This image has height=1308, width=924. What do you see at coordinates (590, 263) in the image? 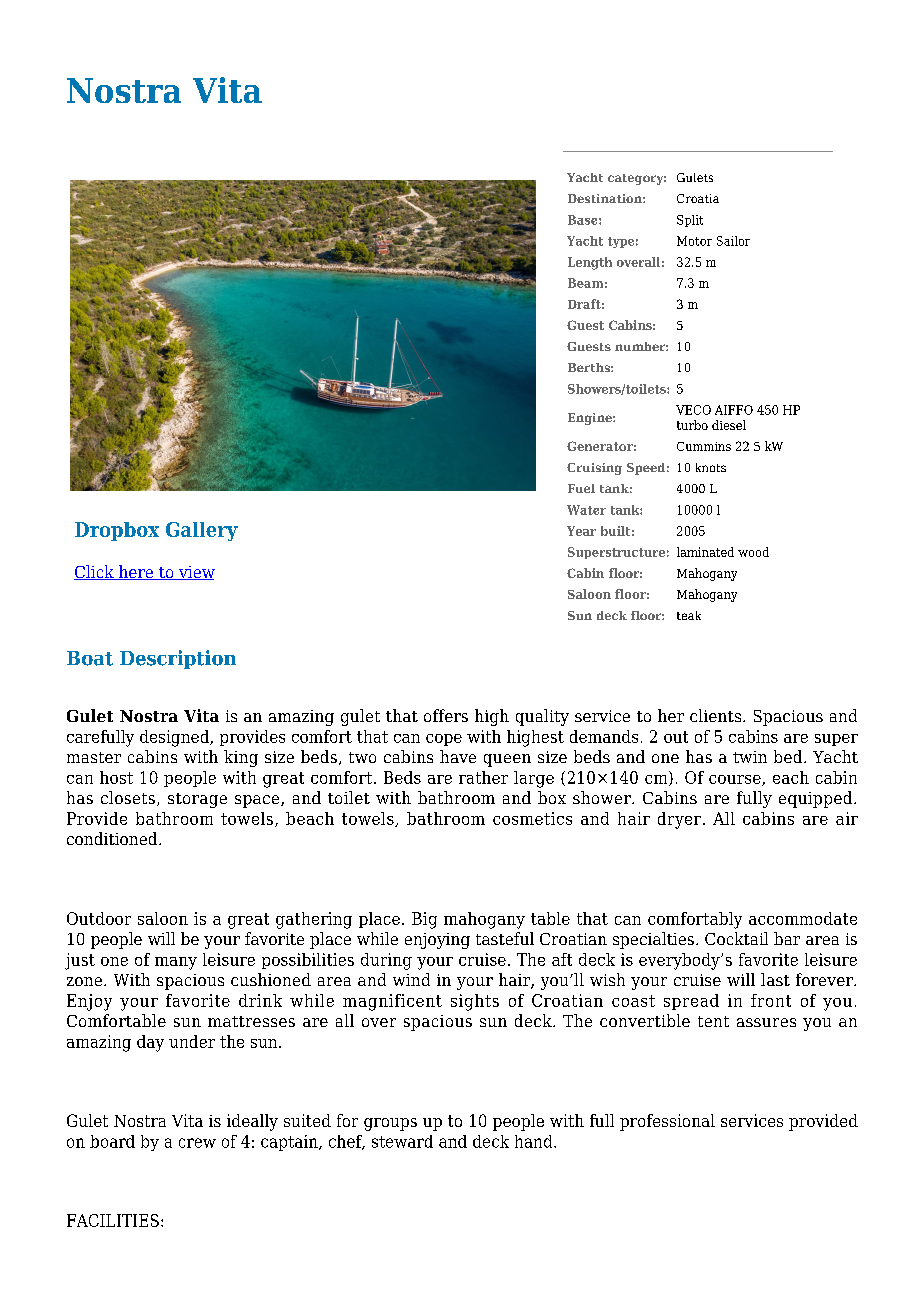
I see `Length` at bounding box center [590, 263].
